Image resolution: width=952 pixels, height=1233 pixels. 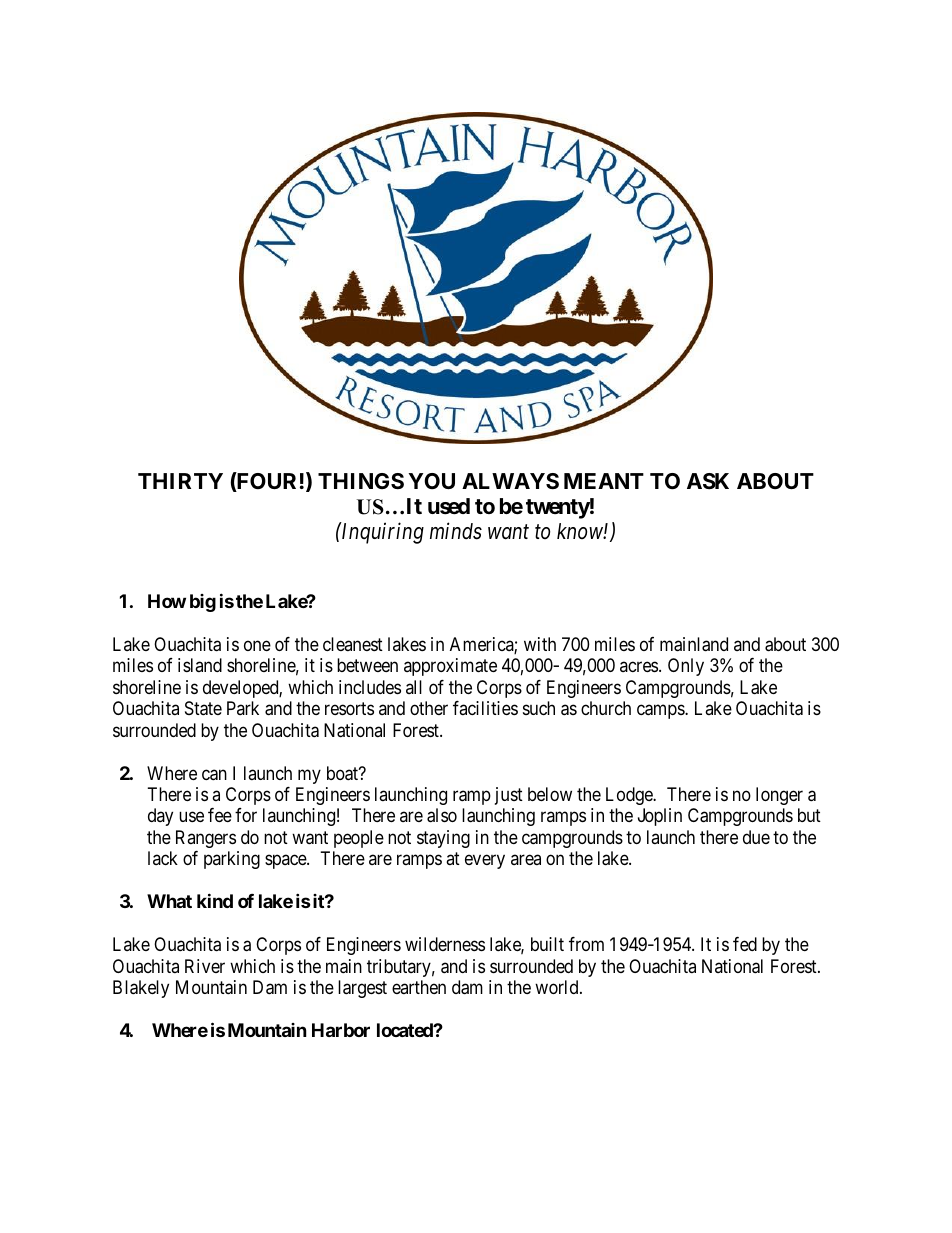 What do you see at coordinates (205, 966) in the screenshot?
I see `River` at bounding box center [205, 966].
